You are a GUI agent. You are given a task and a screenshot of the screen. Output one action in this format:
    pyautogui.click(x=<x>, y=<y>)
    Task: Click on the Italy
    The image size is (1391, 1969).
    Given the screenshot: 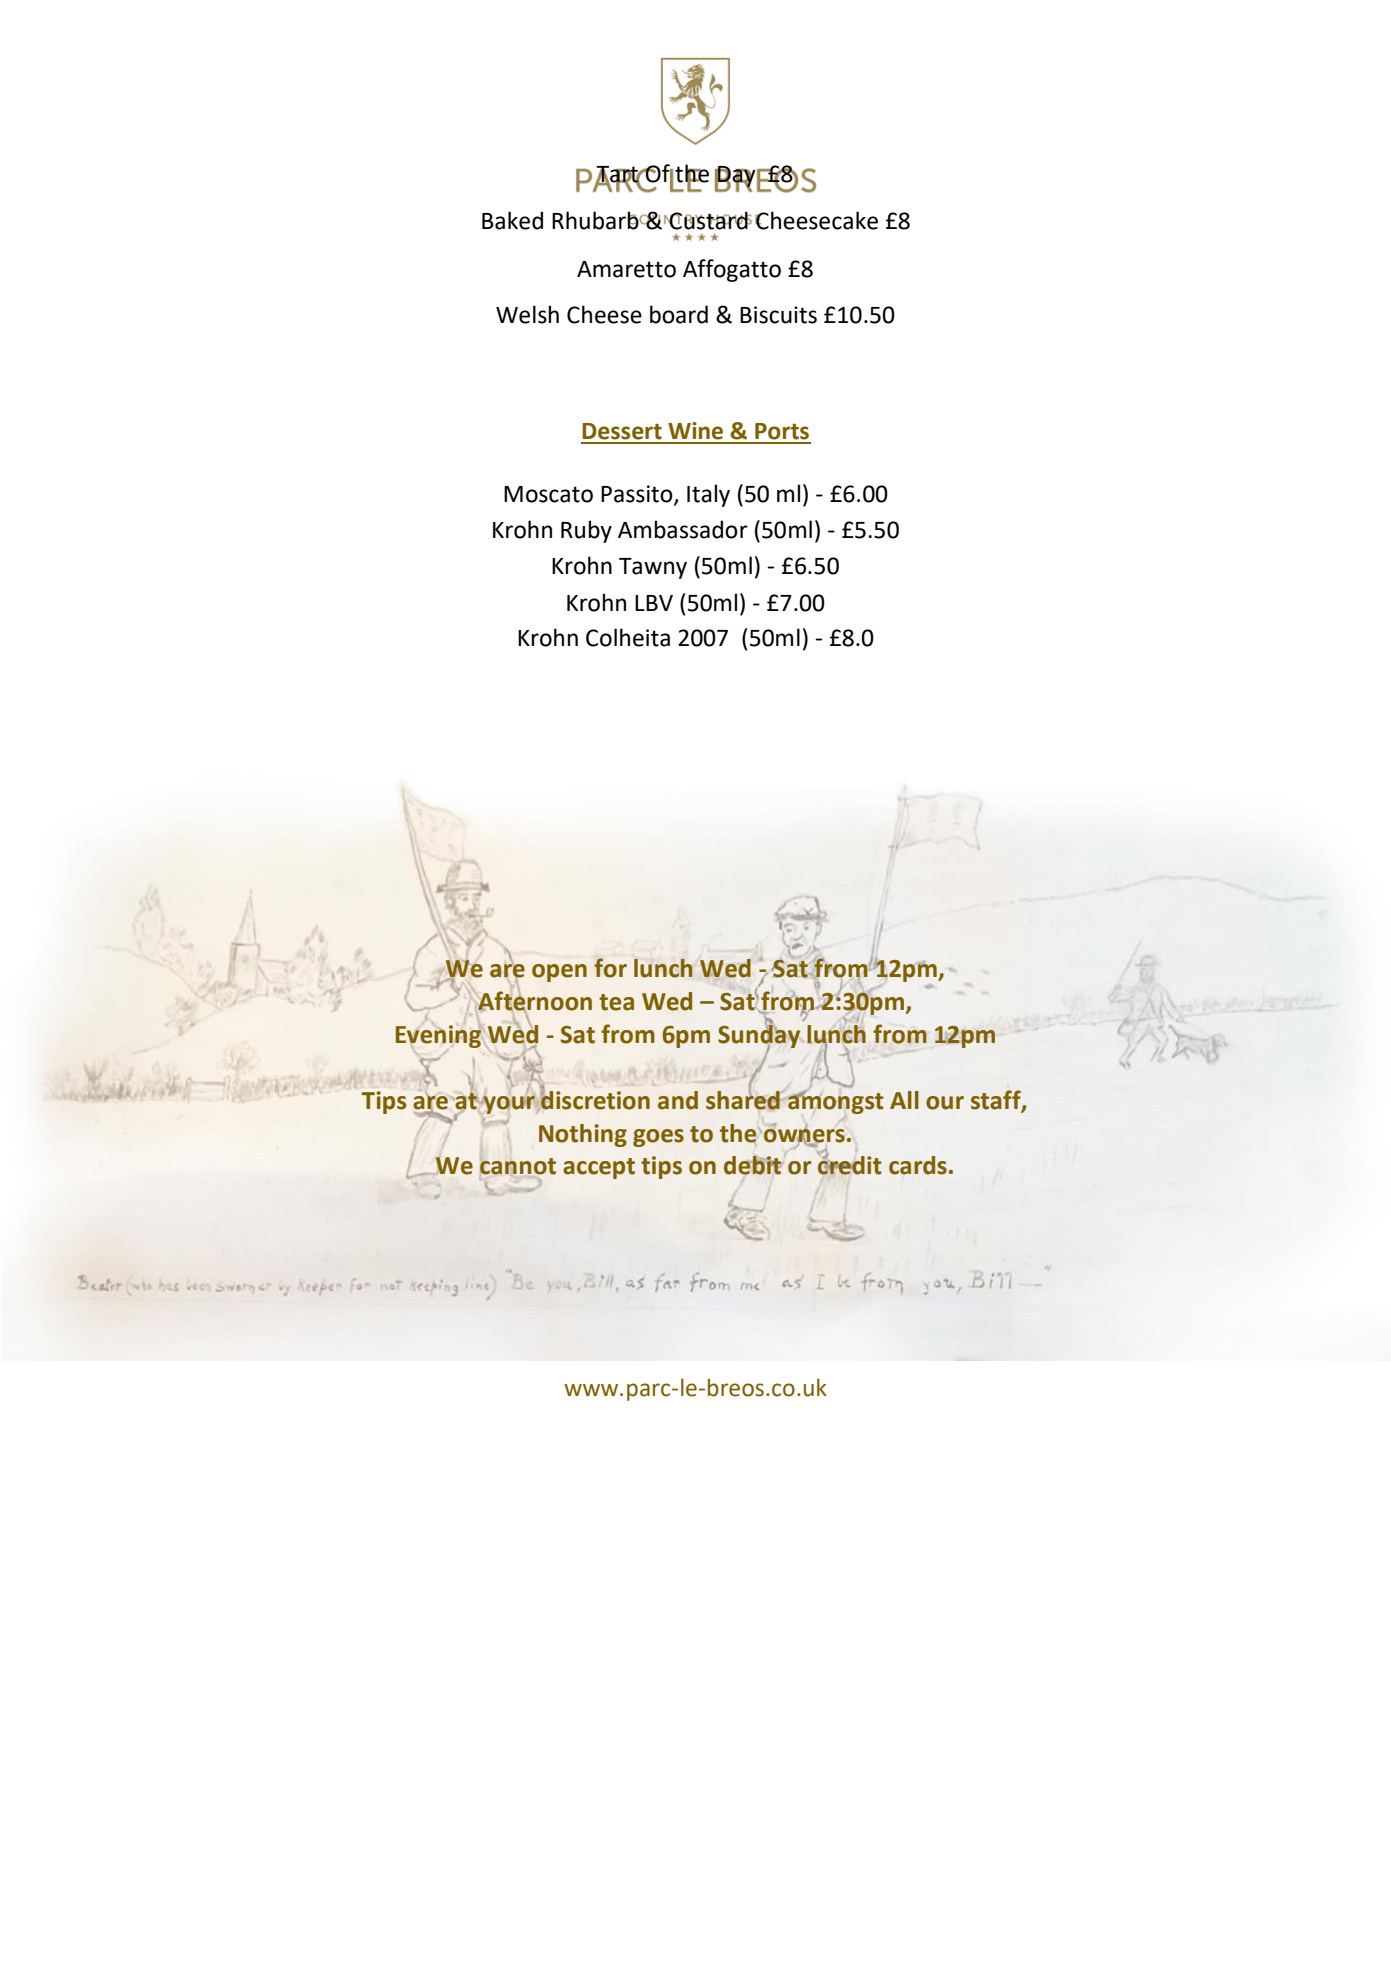 What is the action you would take?
    pyautogui.click(x=708, y=495)
